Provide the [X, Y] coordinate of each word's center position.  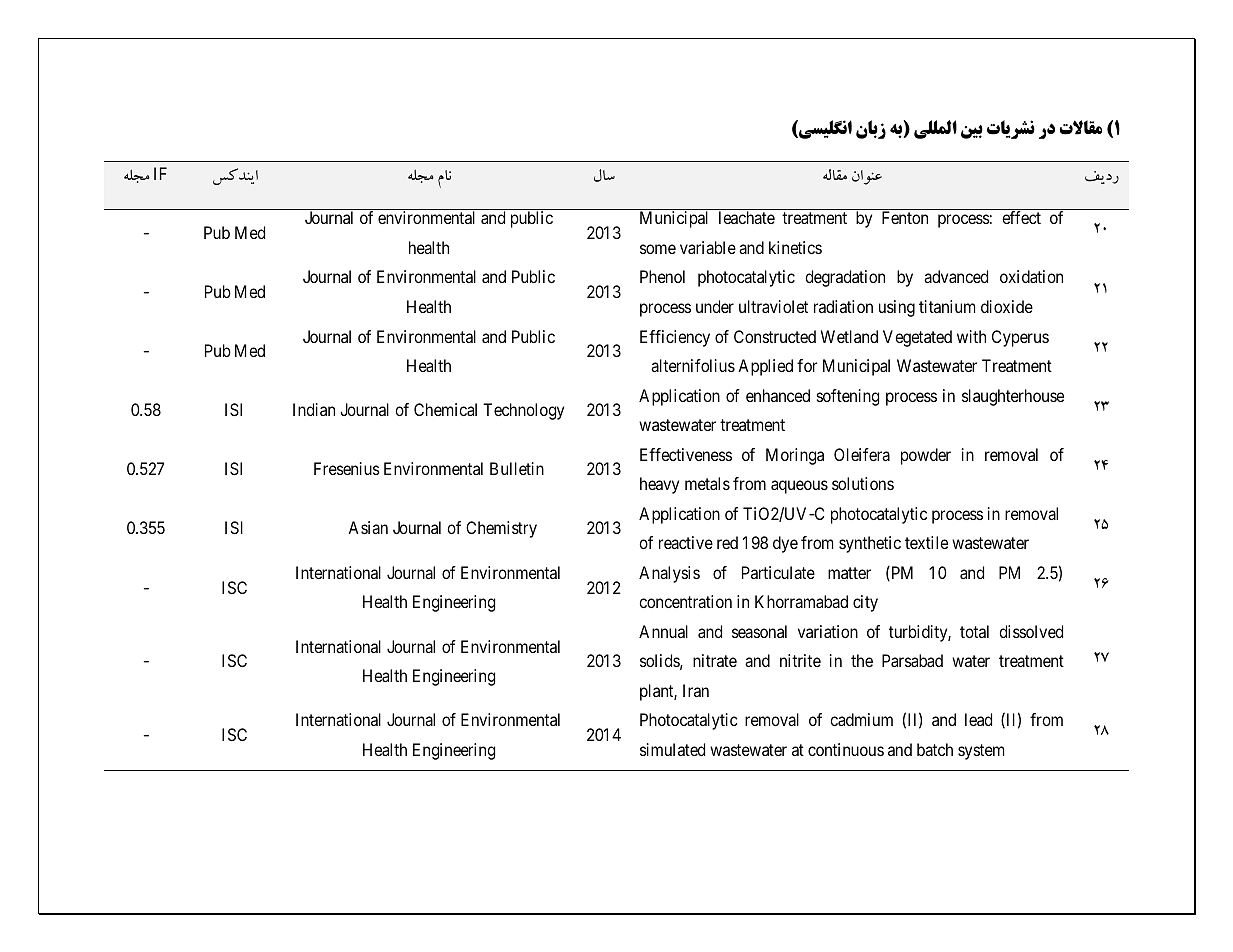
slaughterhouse [1013, 397]
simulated [672, 749]
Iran [696, 690]
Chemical [445, 409]
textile [926, 542]
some [658, 249]
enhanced [778, 395]
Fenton [905, 217]
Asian [368, 527]
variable [708, 247]
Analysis [669, 574]
